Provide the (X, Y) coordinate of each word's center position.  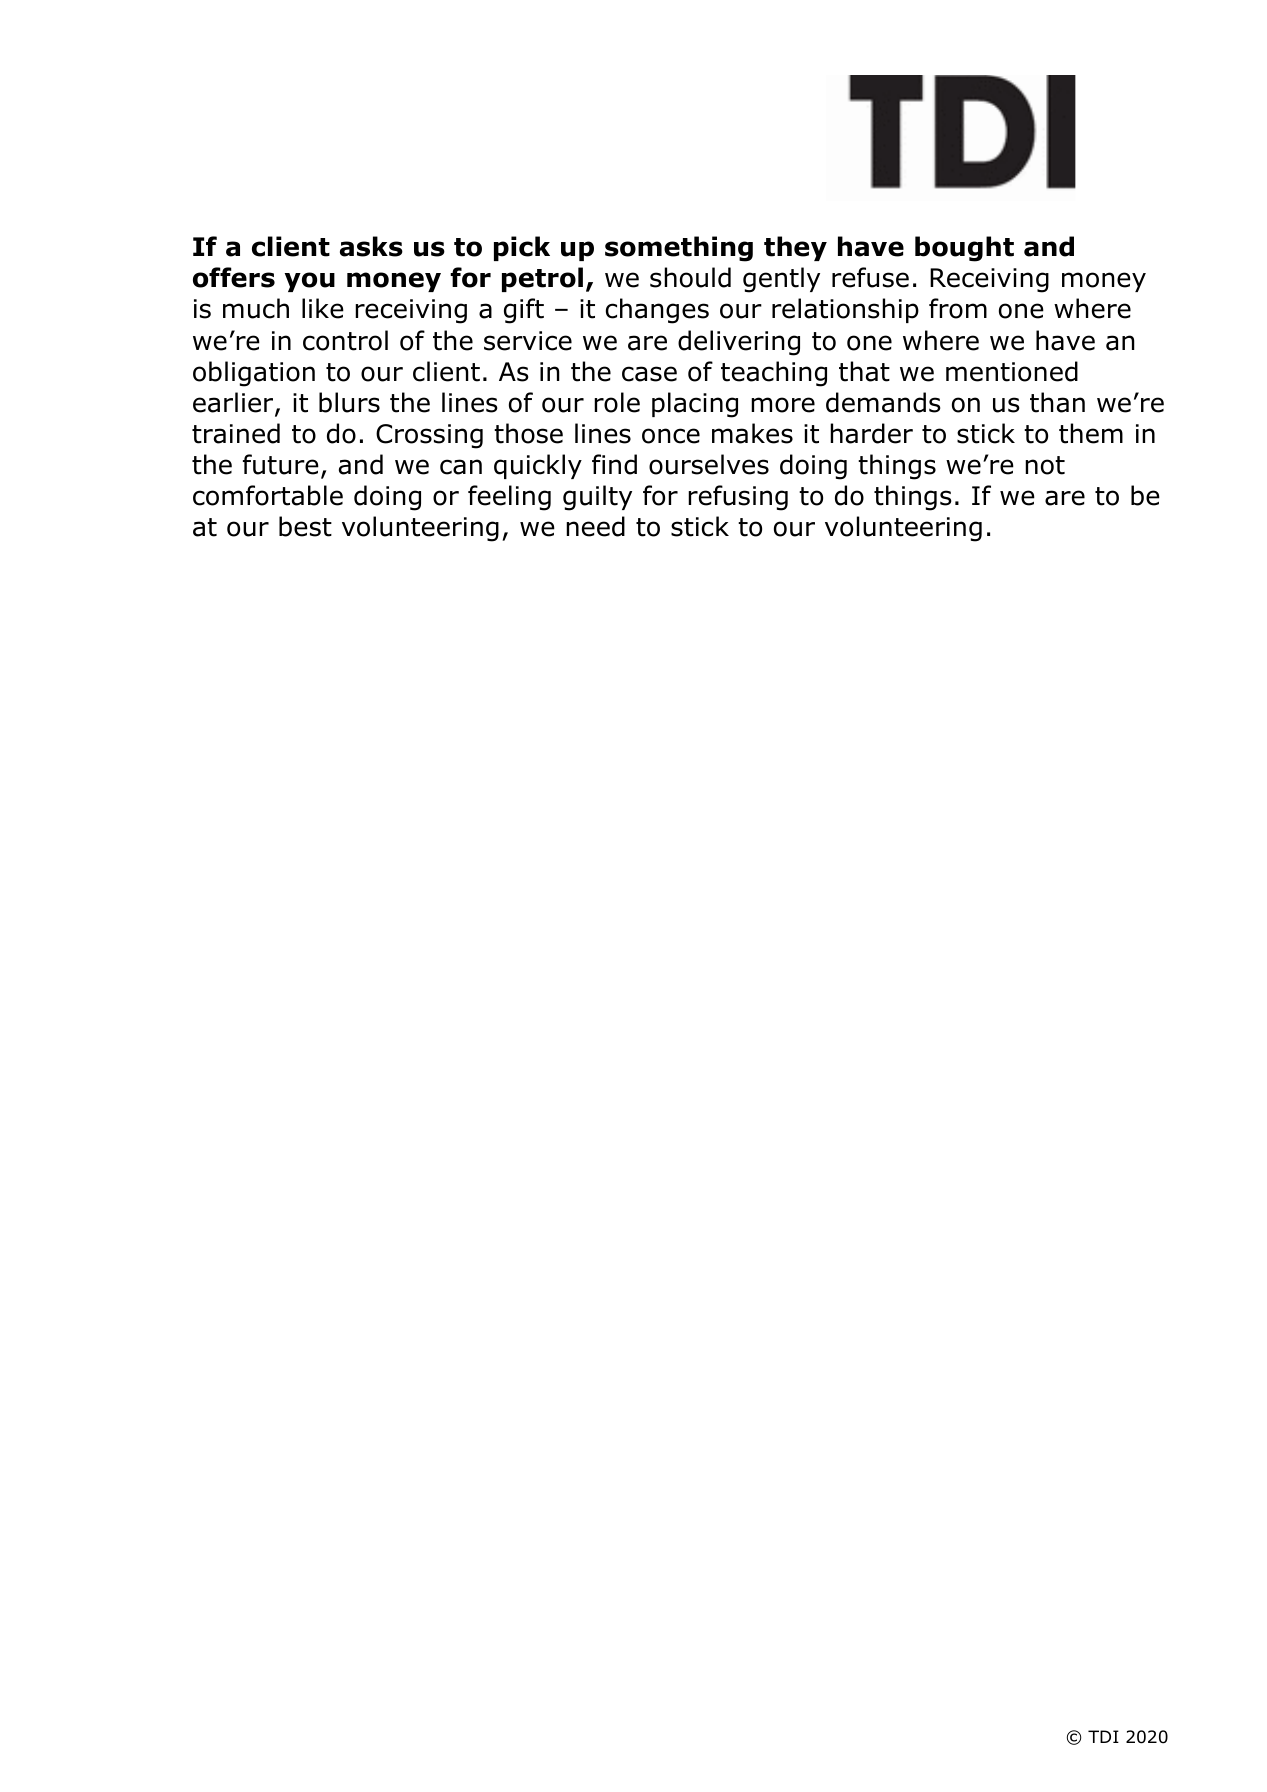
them (1091, 433)
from (958, 308)
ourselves (709, 464)
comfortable (268, 495)
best (305, 526)
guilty (597, 498)
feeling (509, 498)
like (323, 308)
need (595, 526)
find (614, 464)
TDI (1103, 1736)
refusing (738, 498)
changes (657, 311)
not (1045, 465)
